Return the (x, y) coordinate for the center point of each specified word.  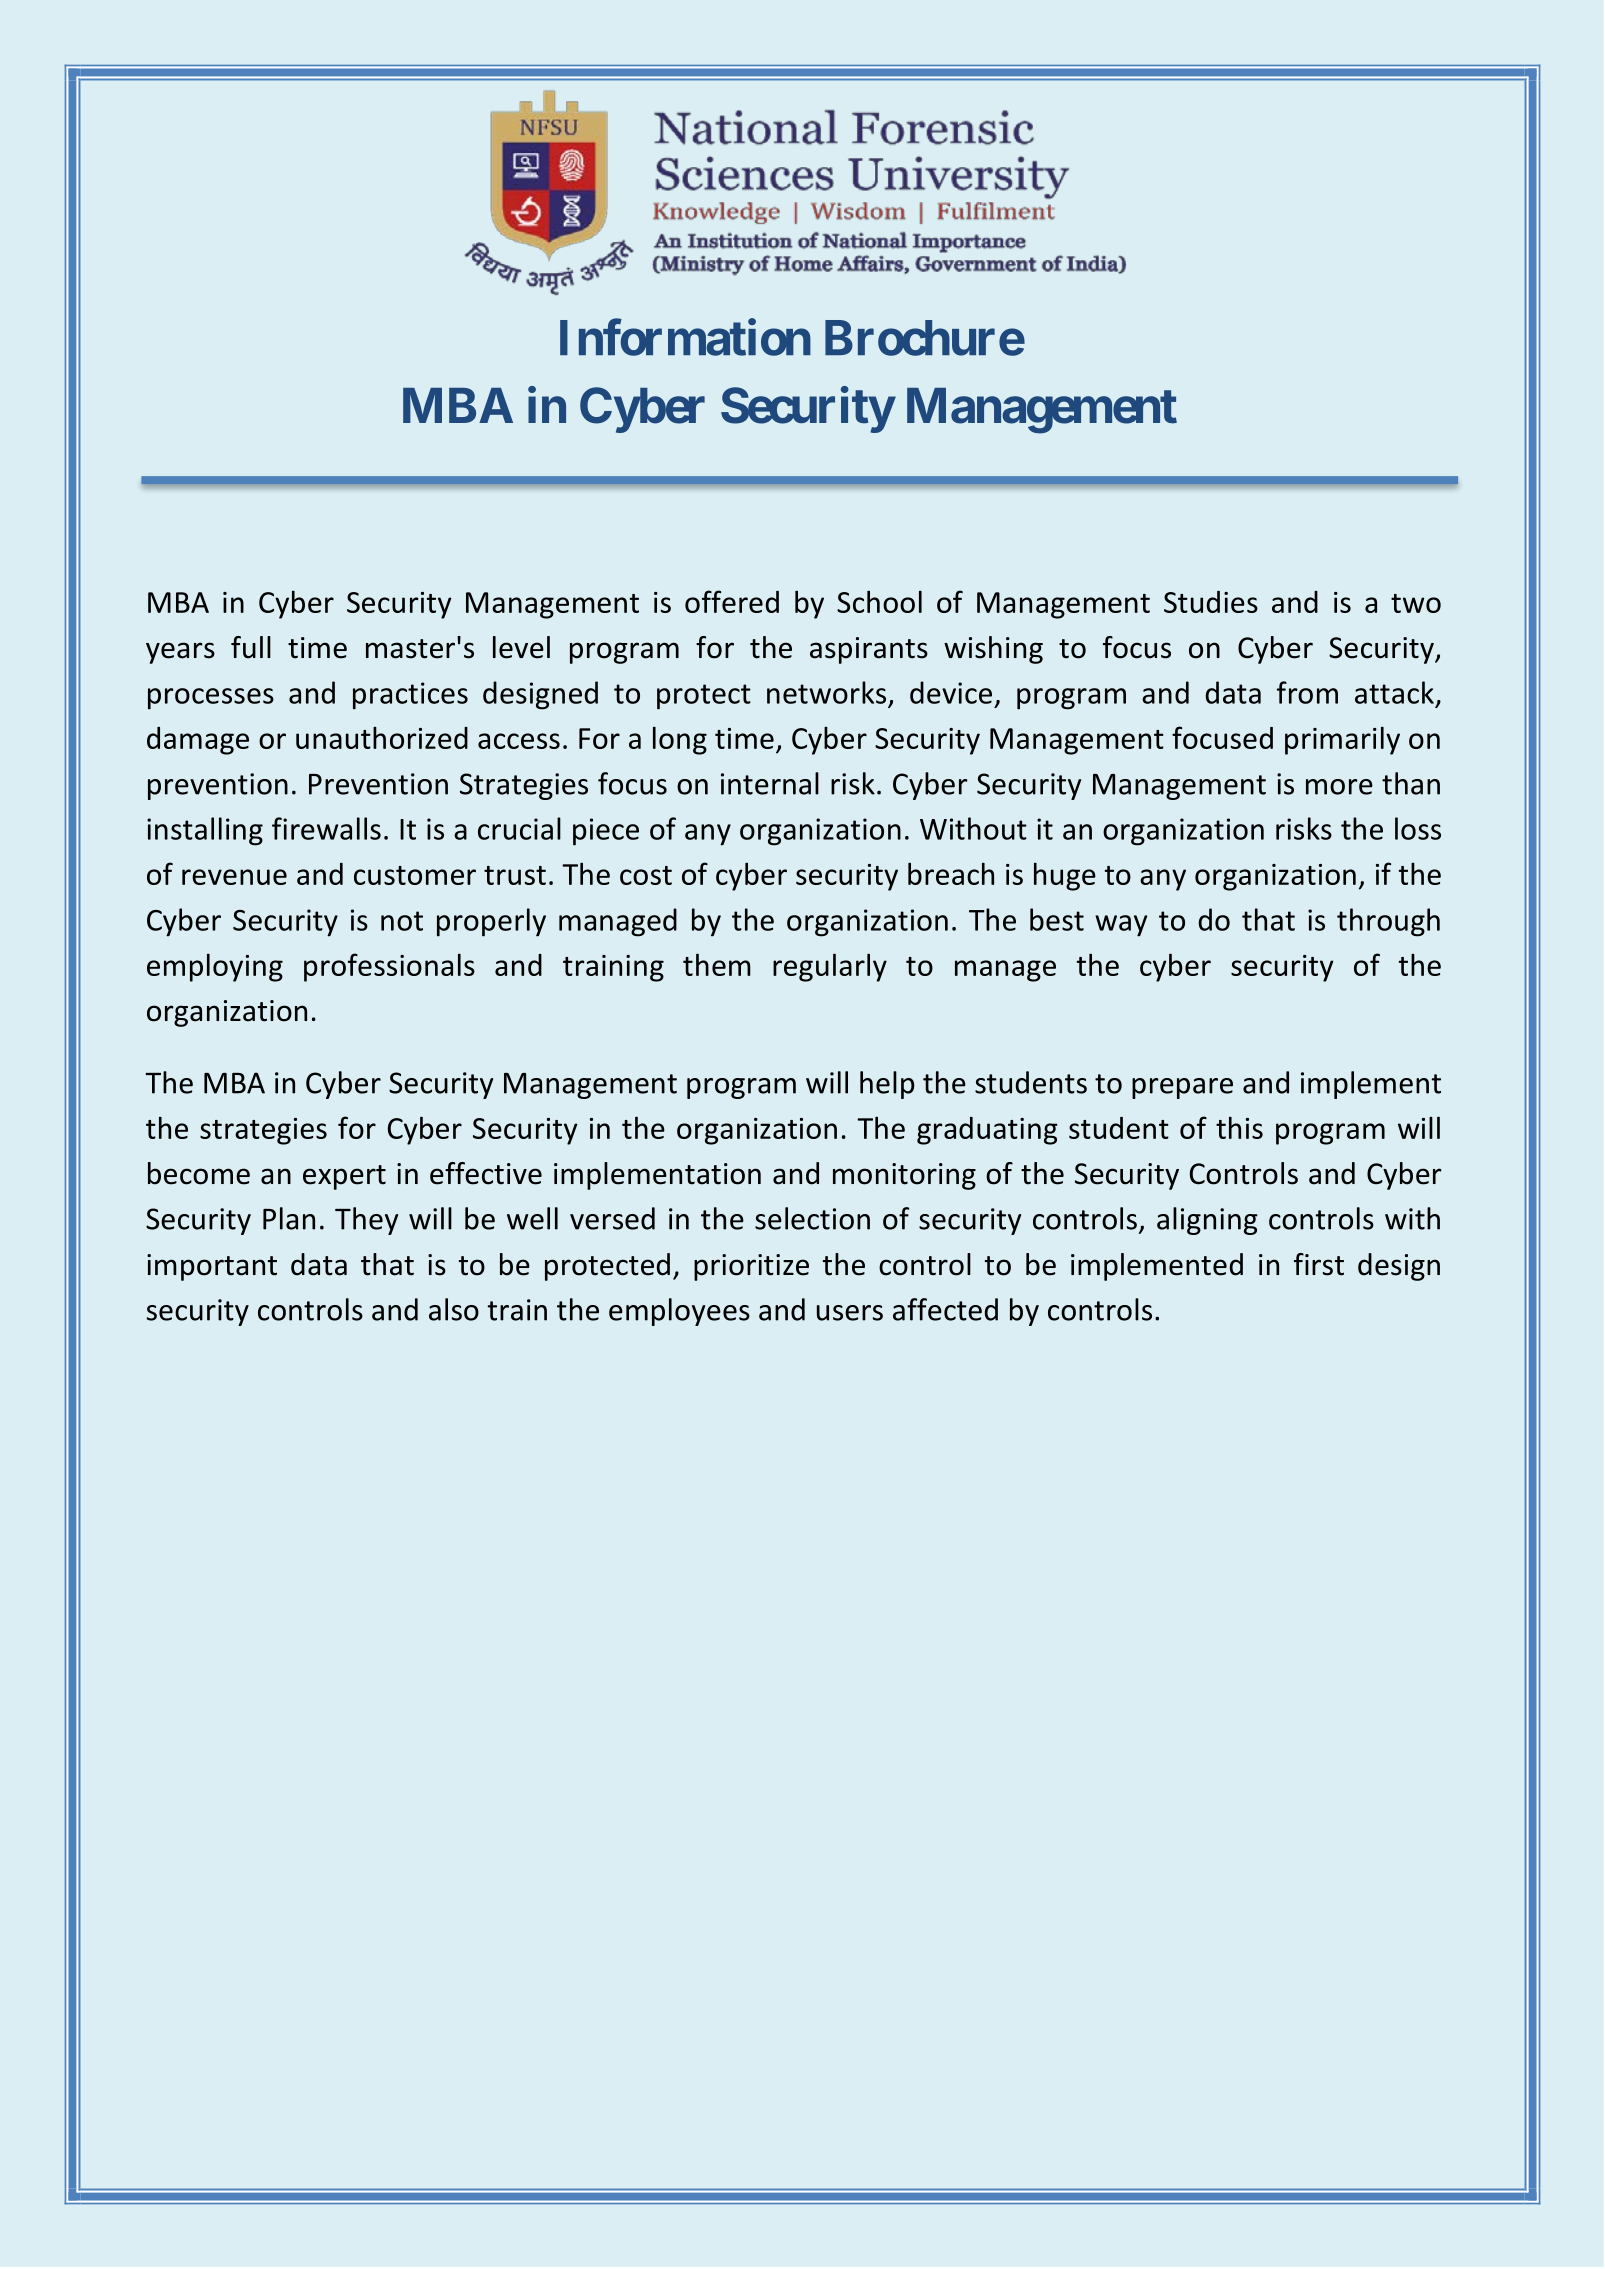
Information (685, 337)
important (212, 1267)
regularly (830, 967)
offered (732, 601)
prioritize (751, 1267)
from (1307, 692)
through (1388, 922)
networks (826, 692)
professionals (389, 967)
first (1319, 1264)
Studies (1211, 602)
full (251, 647)
